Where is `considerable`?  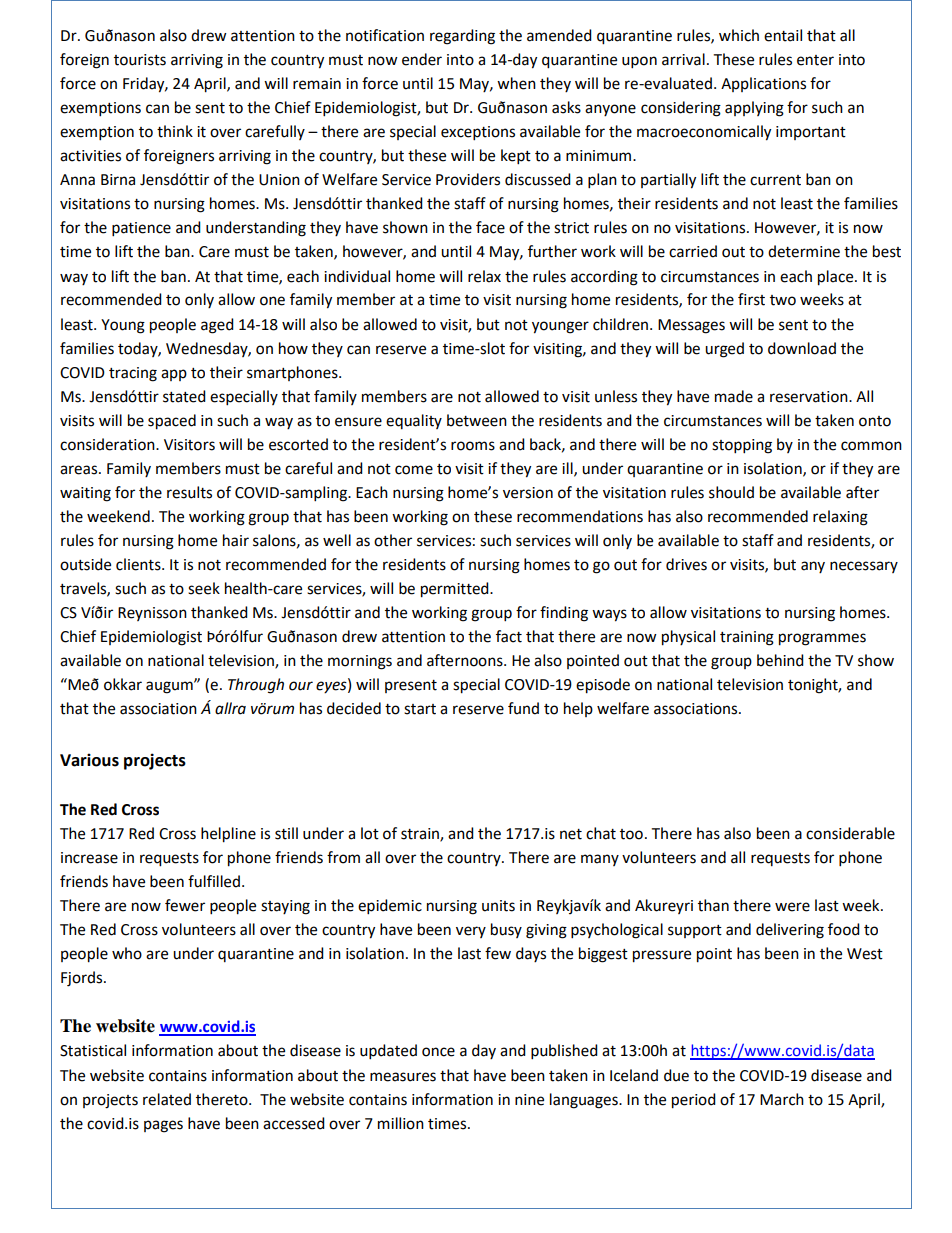
considerable is located at coordinates (850, 833).
